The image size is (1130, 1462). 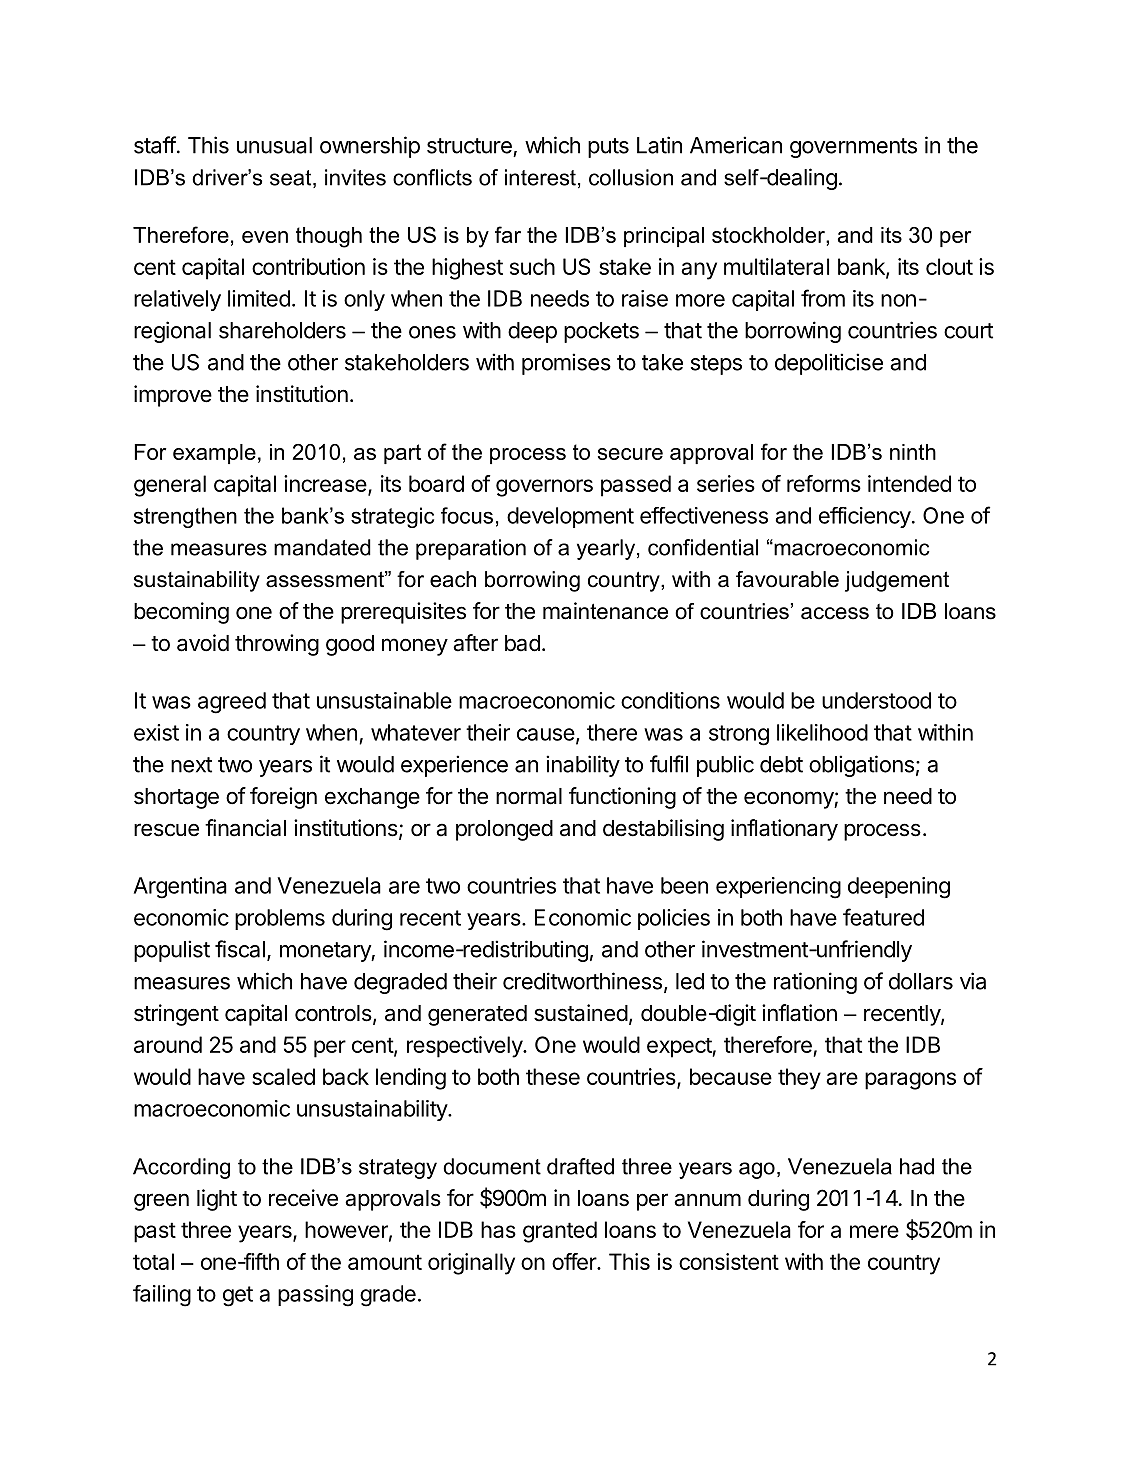 What do you see at coordinates (876, 700) in the screenshot?
I see `understood` at bounding box center [876, 700].
